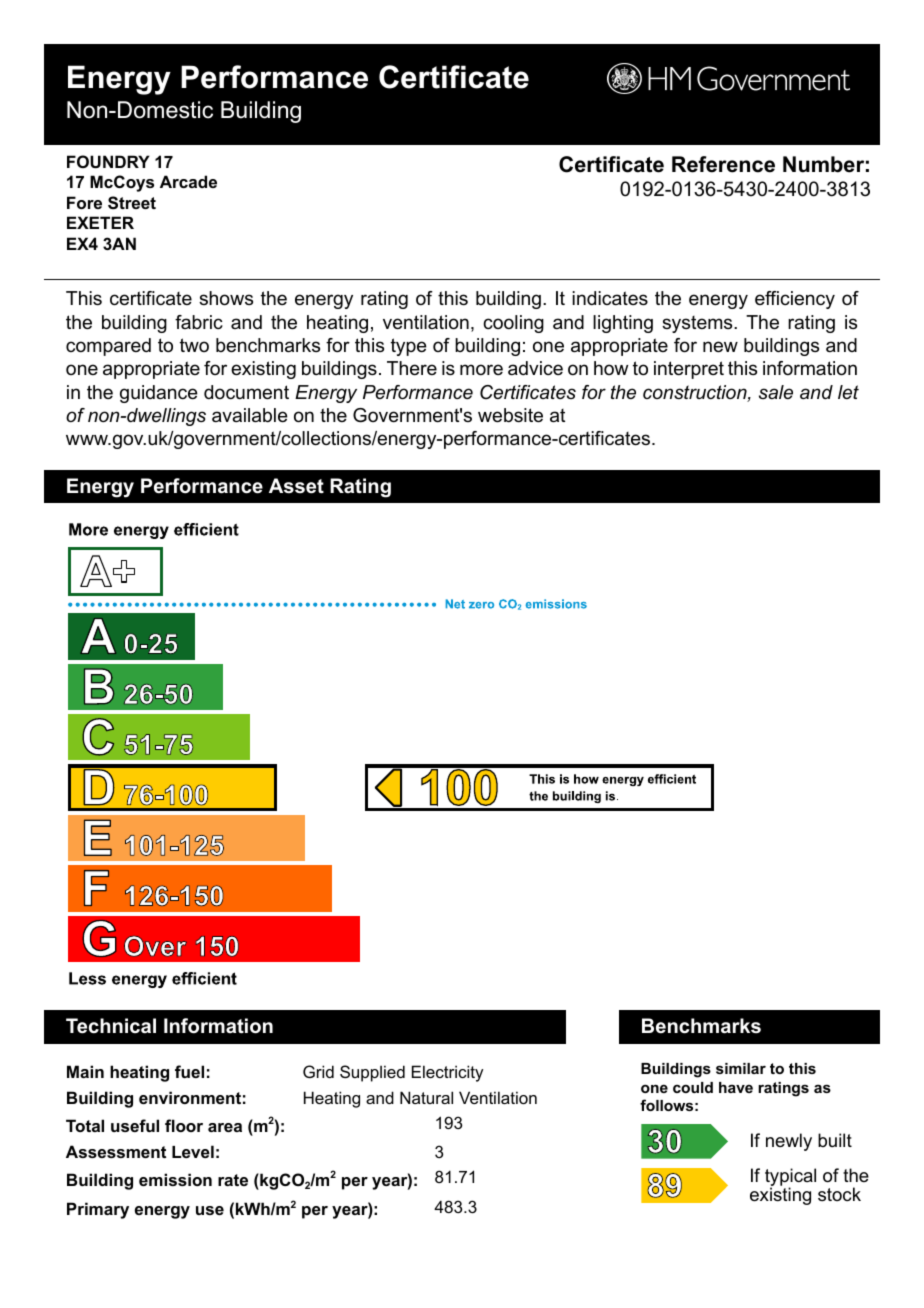 This screenshot has width=924, height=1308. I want to click on Reference, so click(723, 164).
